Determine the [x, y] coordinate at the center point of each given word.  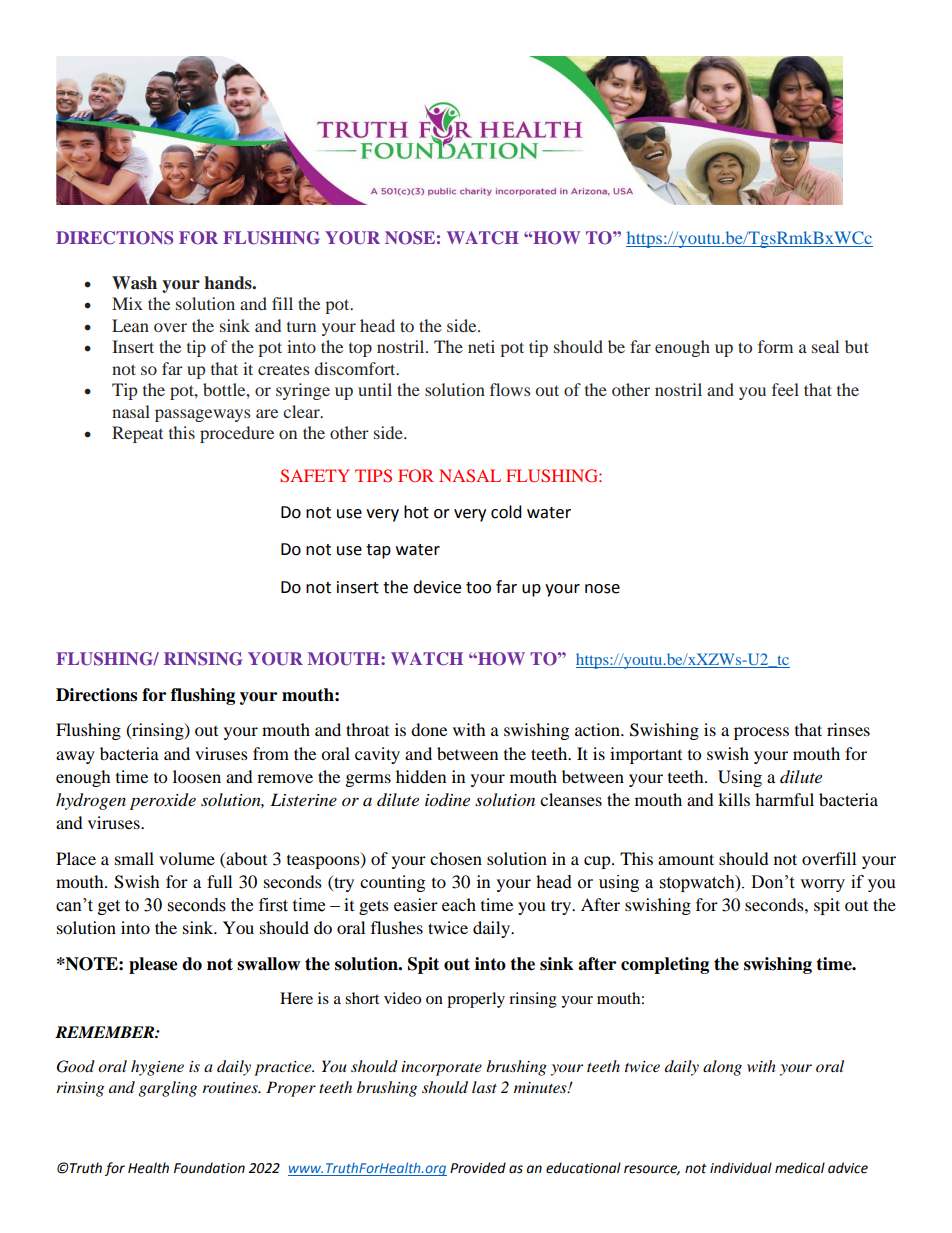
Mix [127, 303]
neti [481, 346]
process [761, 733]
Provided [478, 1168]
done [429, 729]
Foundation [209, 1168]
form [775, 346]
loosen [197, 776]
